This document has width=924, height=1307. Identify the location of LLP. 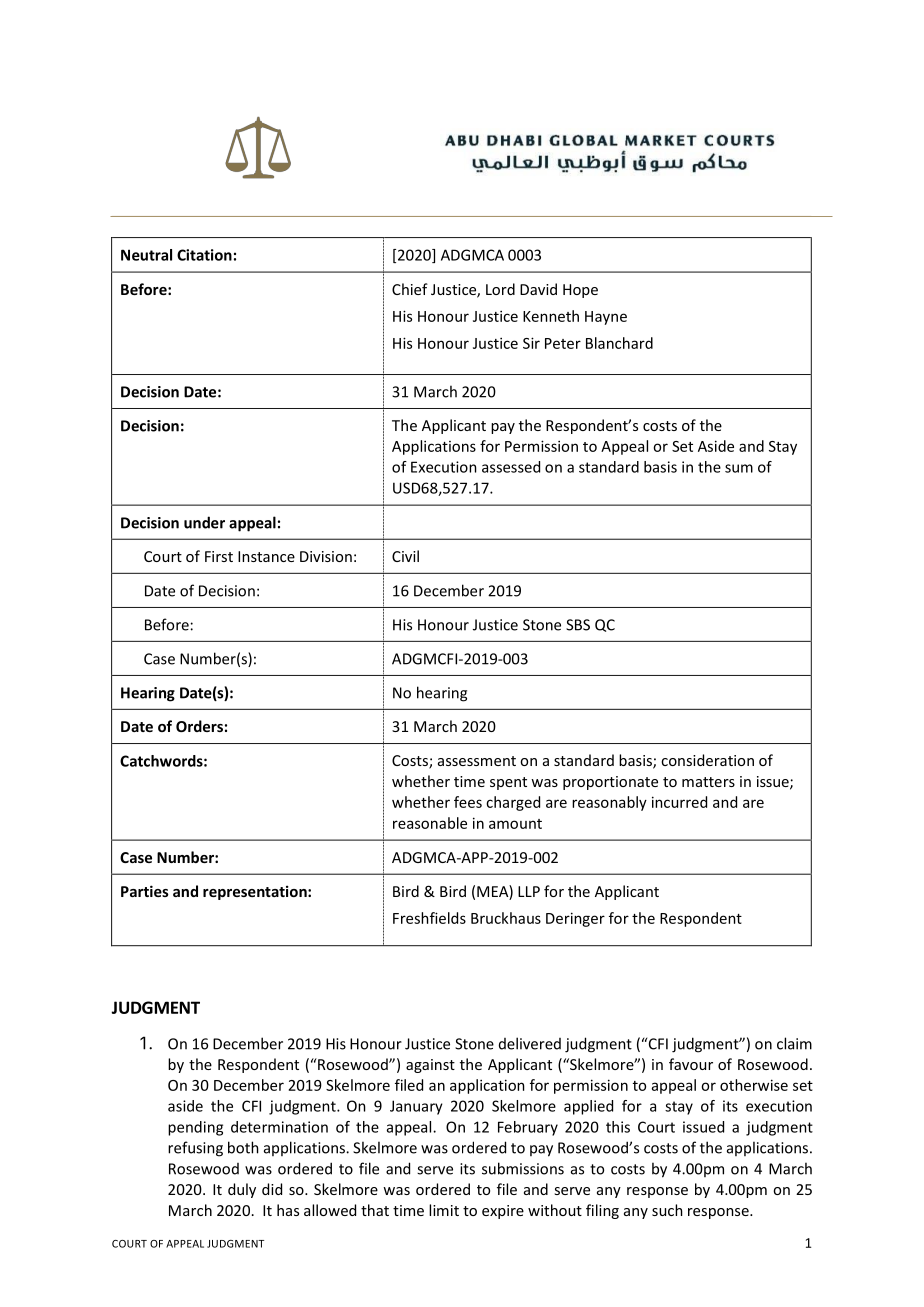
(529, 891).
